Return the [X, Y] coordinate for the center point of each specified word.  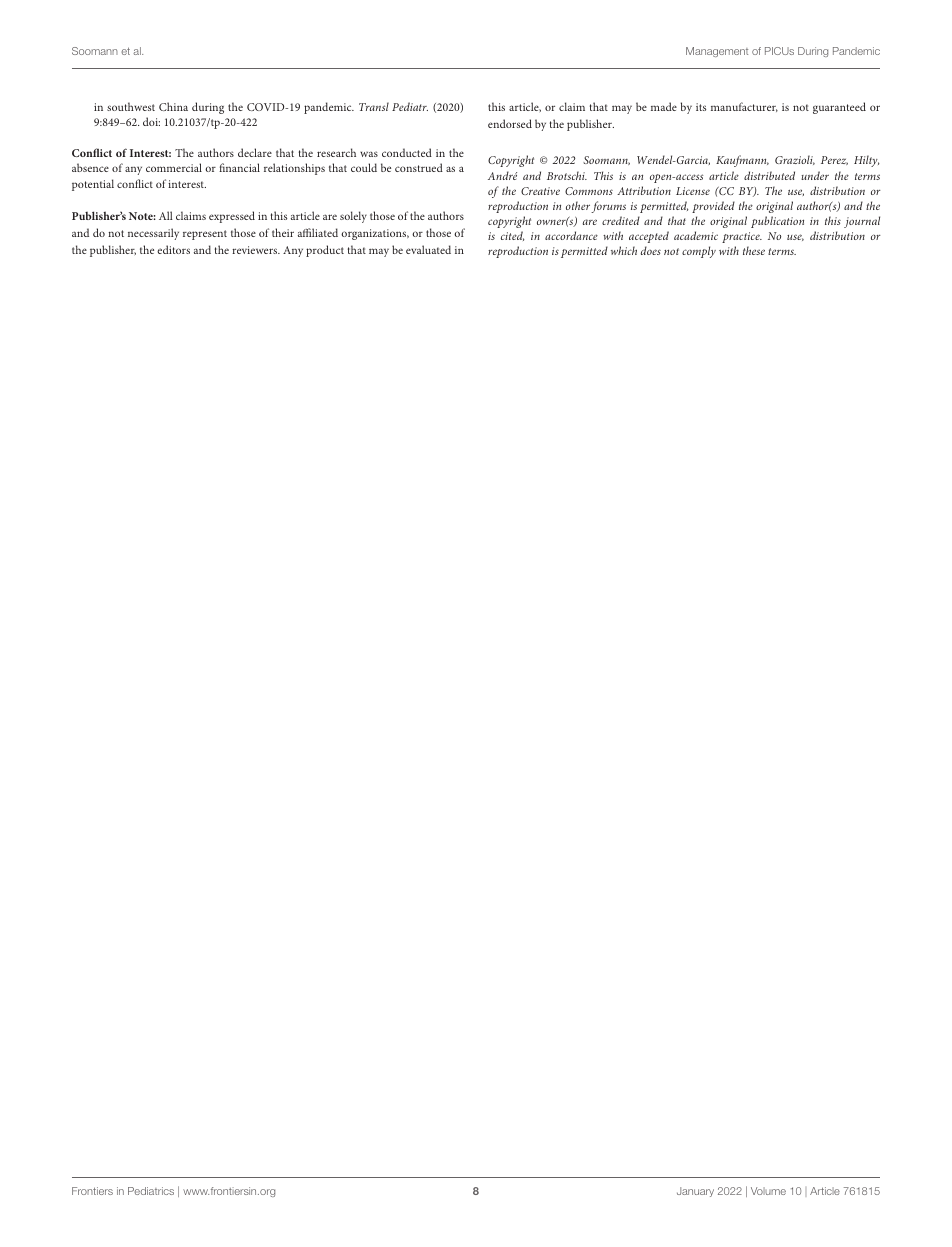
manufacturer [744, 107]
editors [173, 249]
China [173, 106]
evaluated [428, 249]
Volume [768, 1191]
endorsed [510, 123]
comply [699, 252]
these [754, 250]
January [695, 1192]
